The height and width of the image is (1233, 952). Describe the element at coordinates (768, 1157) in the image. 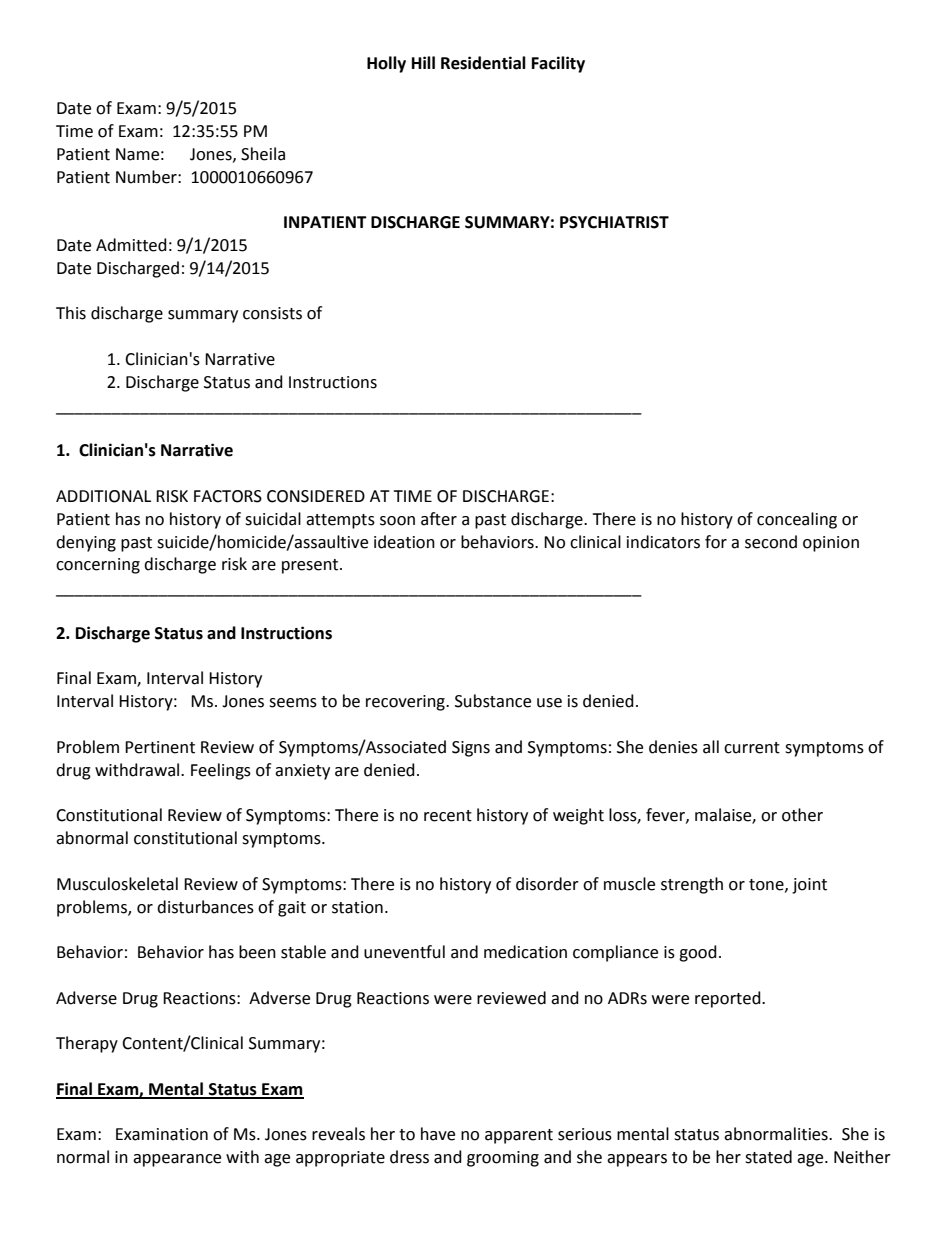

I see `stated` at that location.
